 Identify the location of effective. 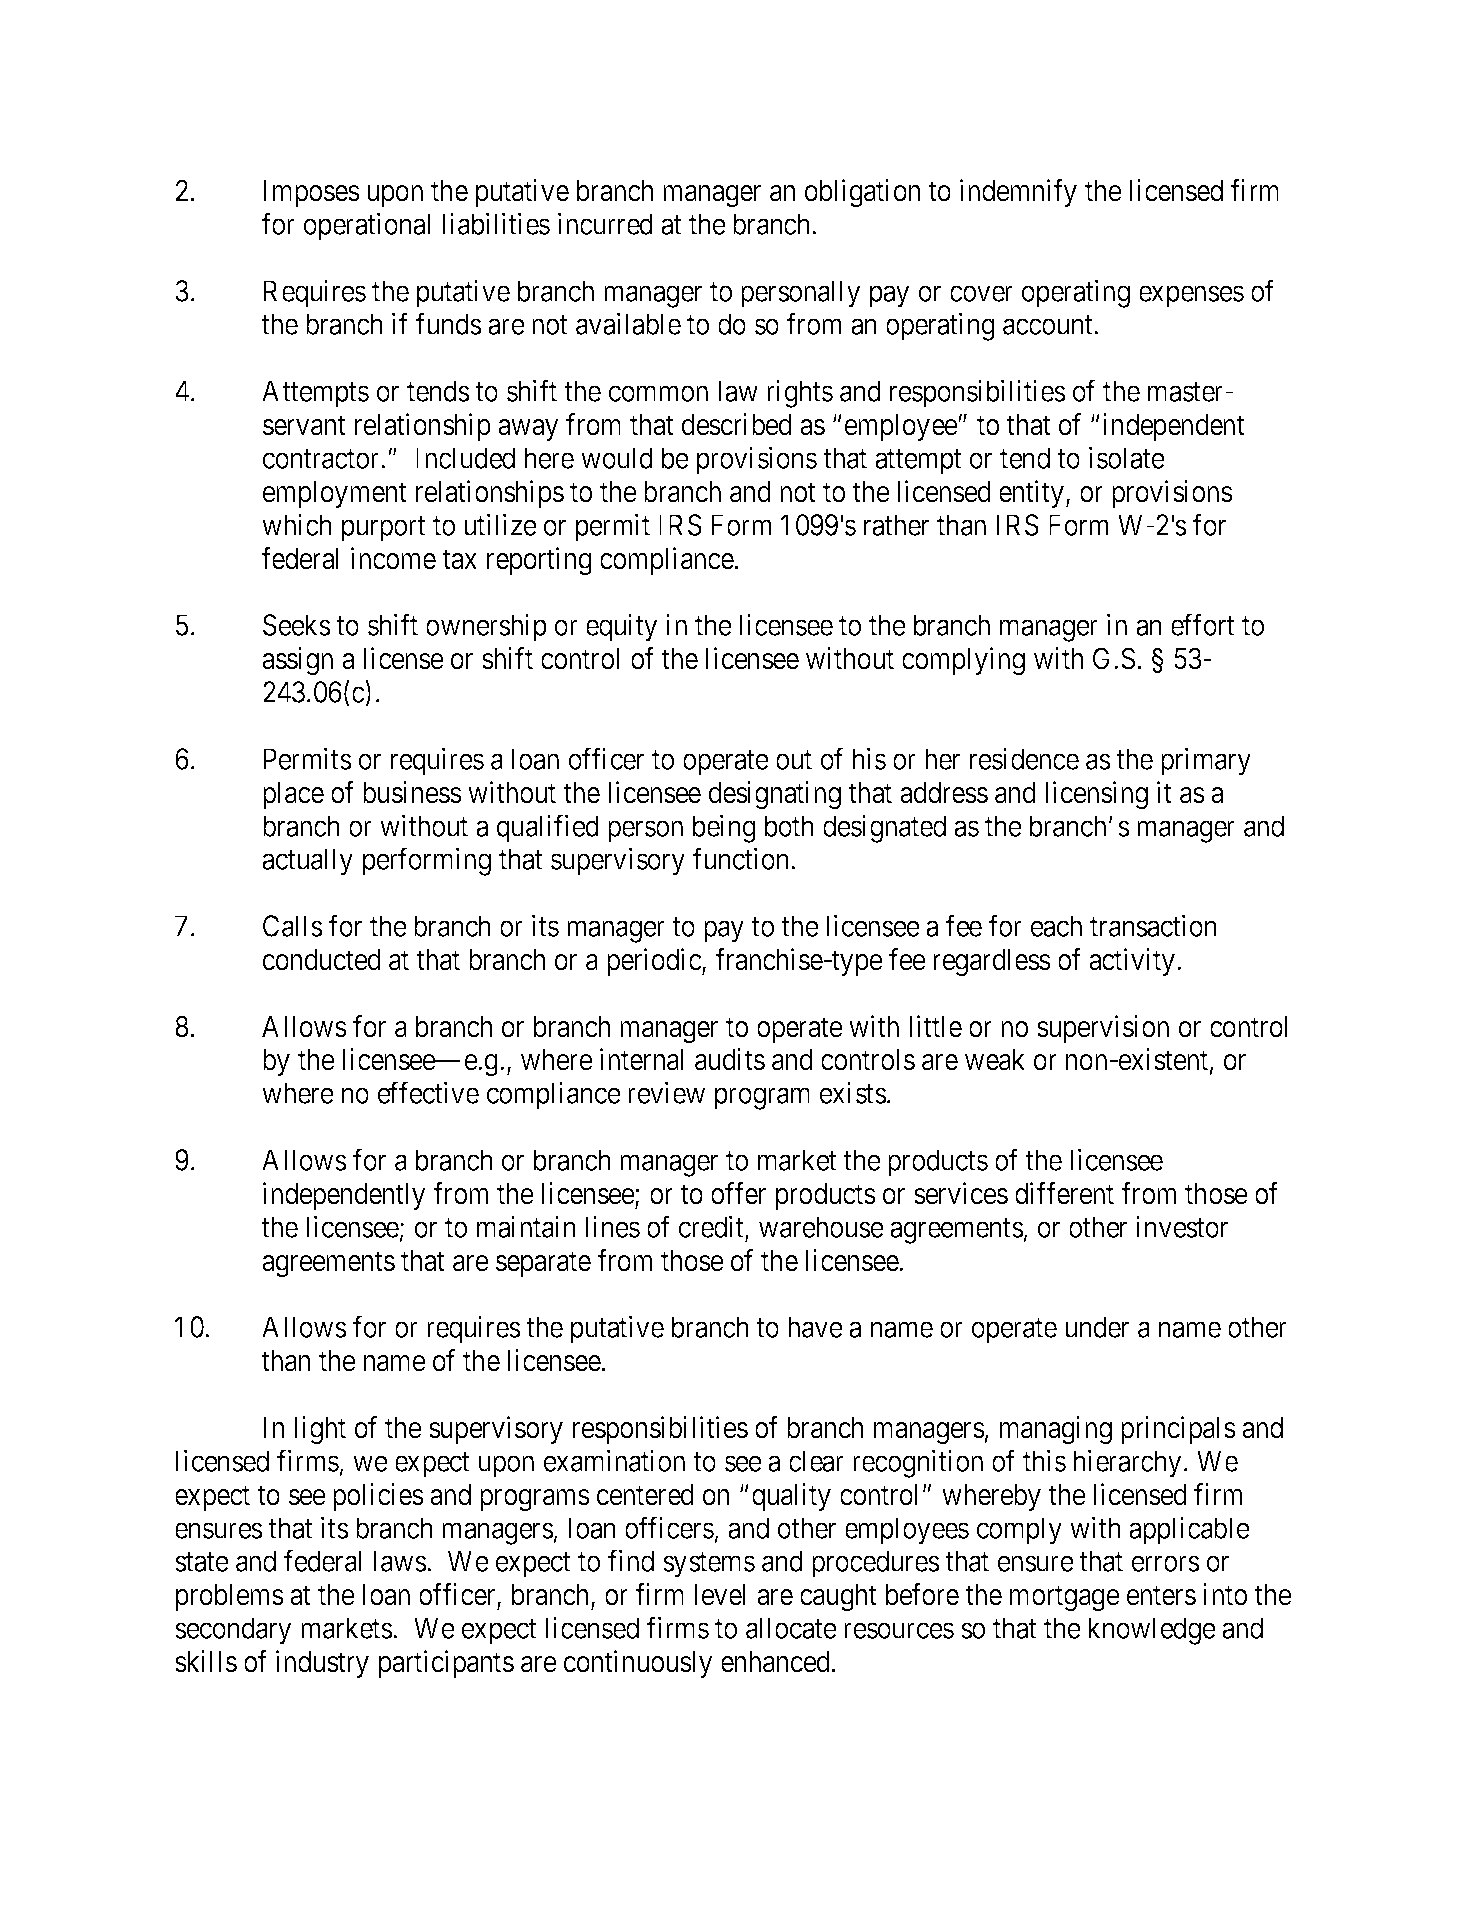
(428, 1093).
